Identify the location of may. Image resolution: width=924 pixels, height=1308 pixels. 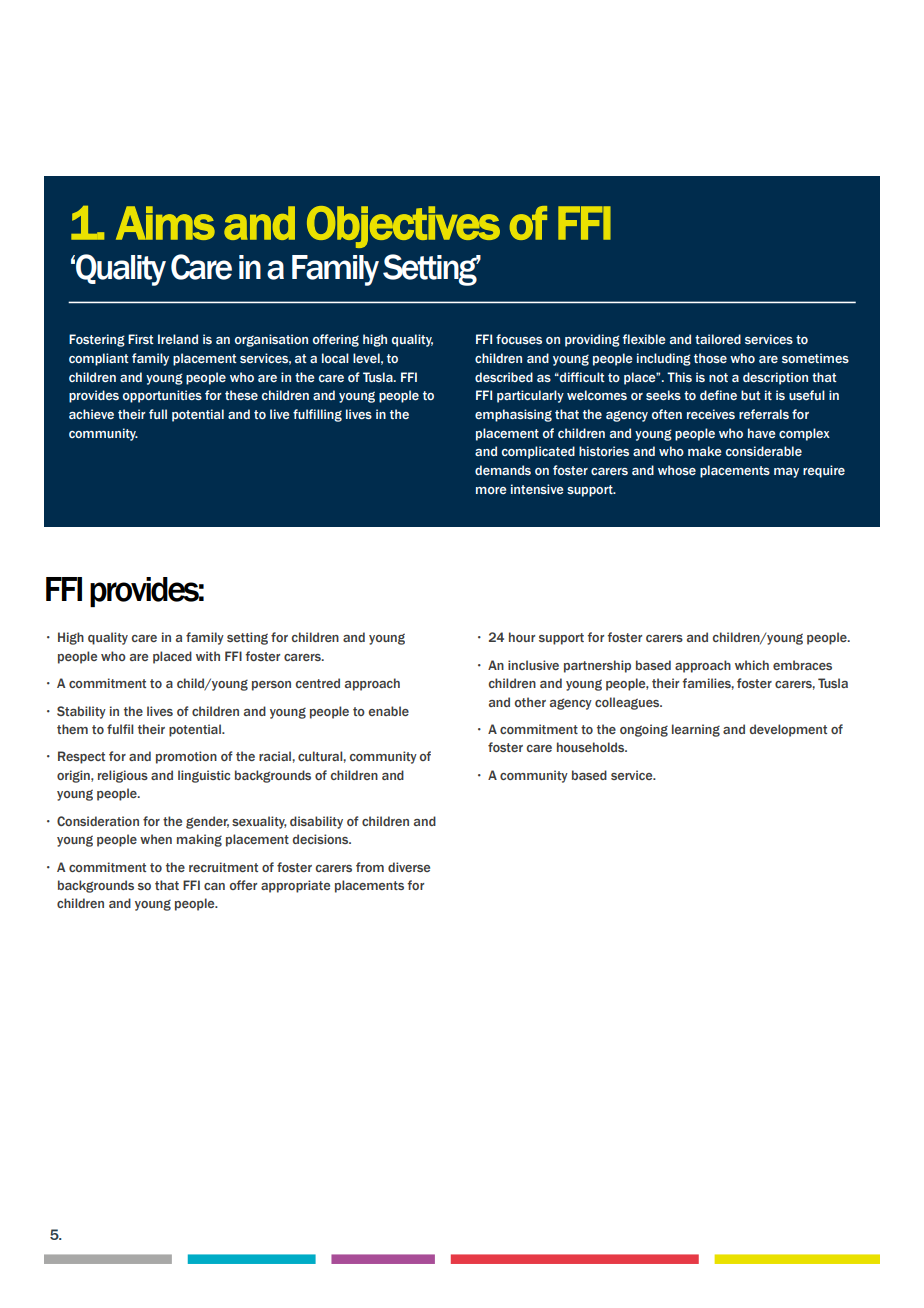
(786, 473).
